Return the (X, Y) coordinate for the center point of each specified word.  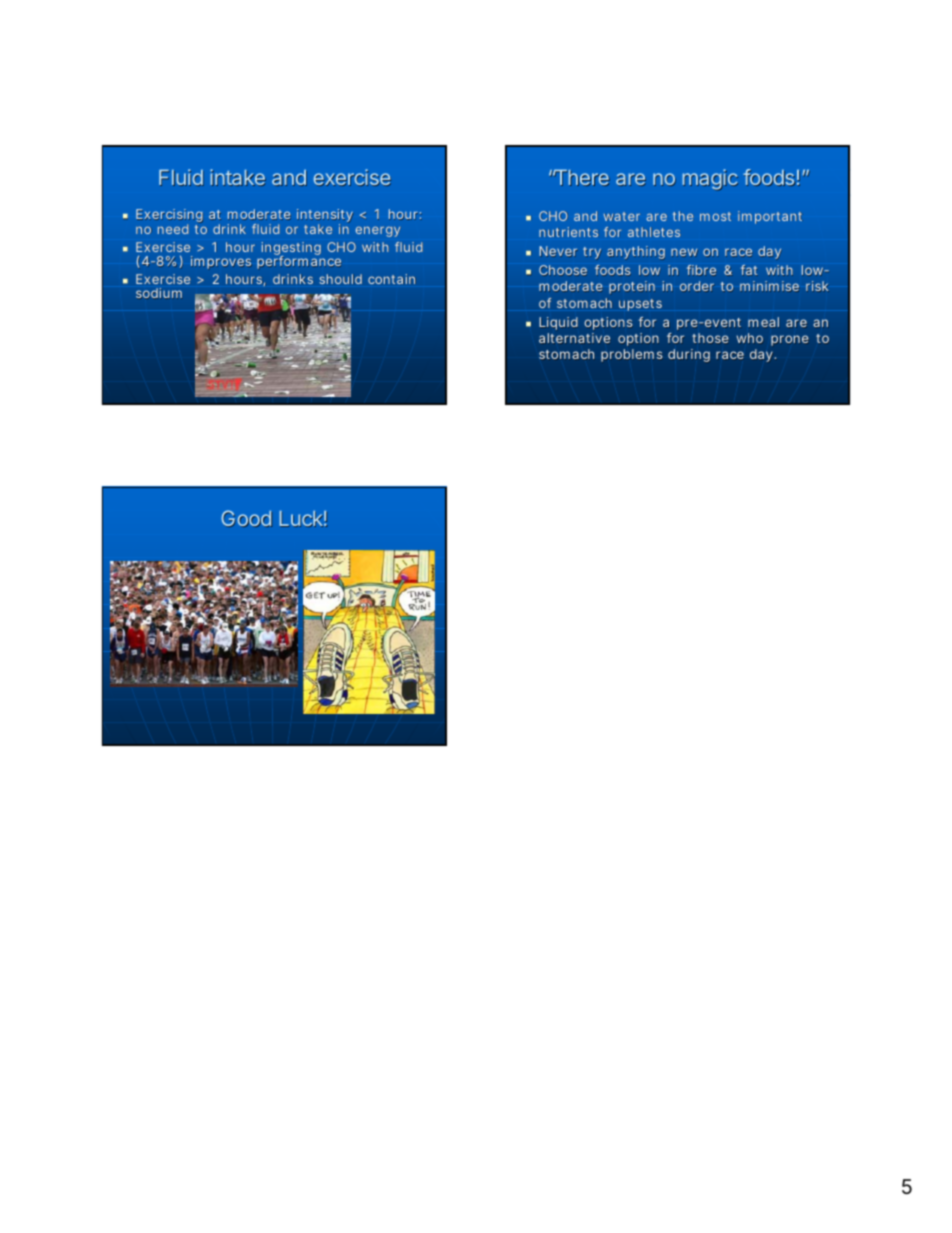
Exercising (169, 217)
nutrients (568, 232)
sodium (159, 293)
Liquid (558, 325)
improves (221, 262)
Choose (563, 270)
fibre (701, 270)
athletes (654, 232)
